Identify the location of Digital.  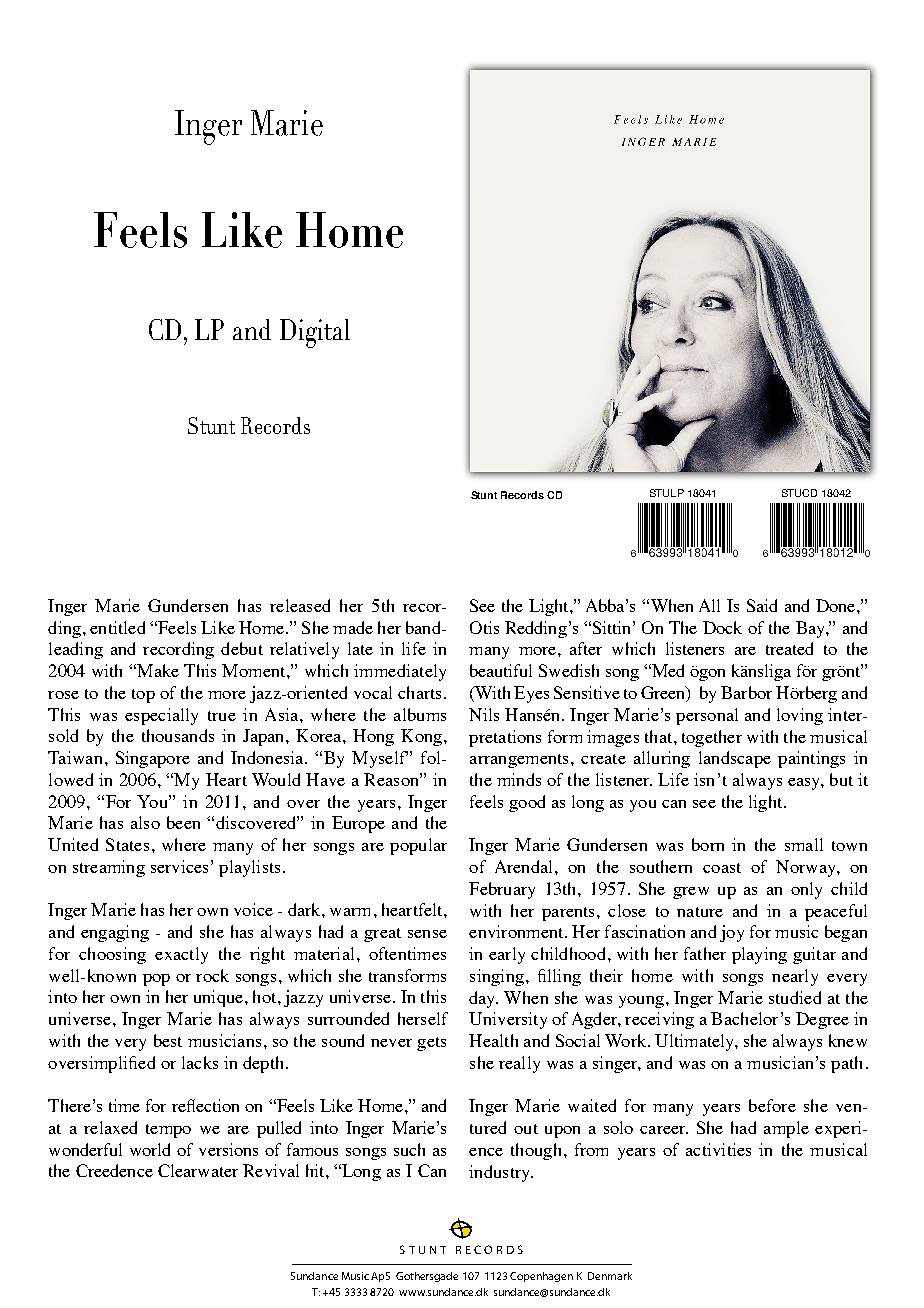
(315, 333).
